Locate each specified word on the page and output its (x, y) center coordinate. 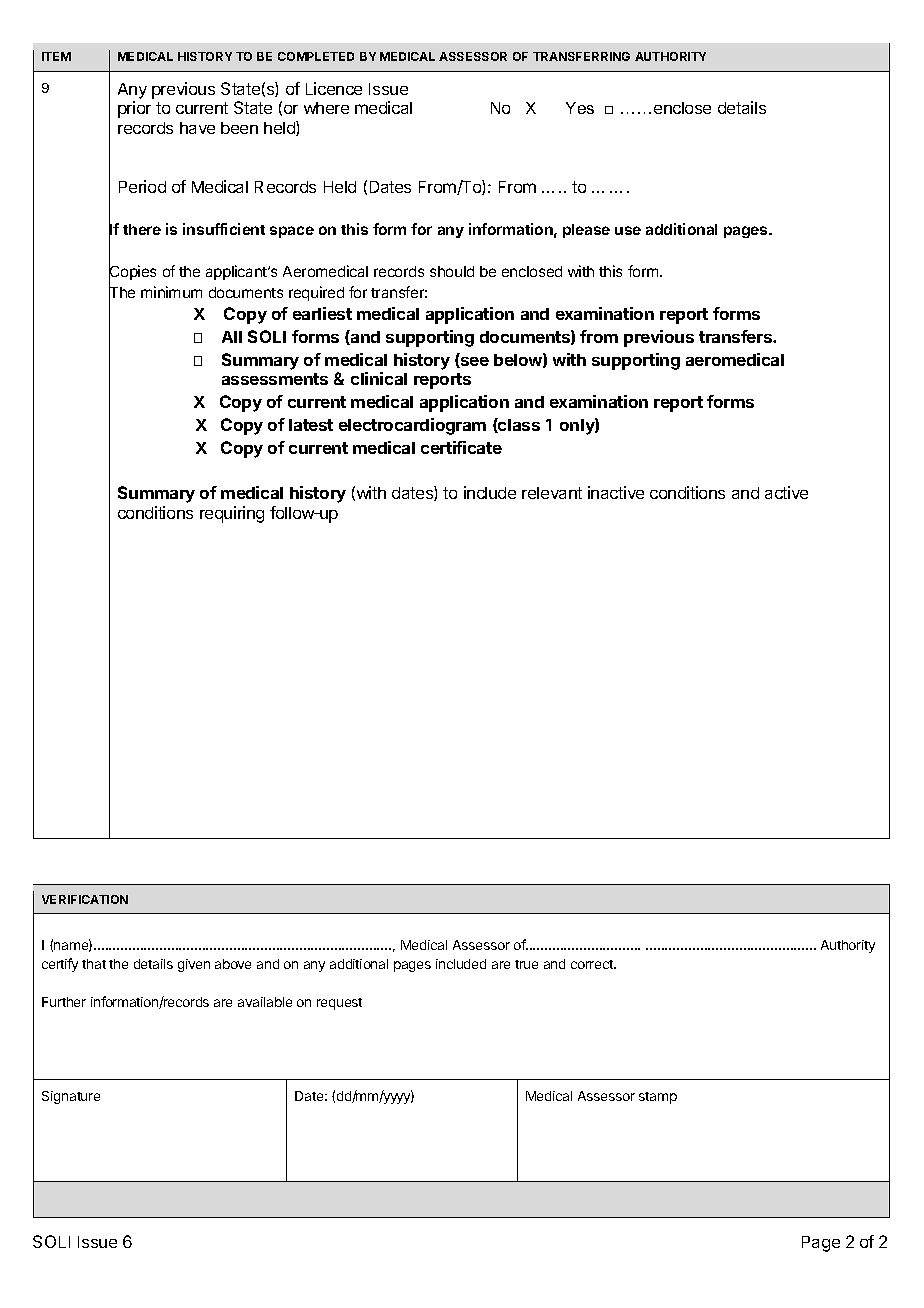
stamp (658, 1098)
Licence (334, 88)
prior (134, 109)
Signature (71, 1097)
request (339, 1004)
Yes (580, 108)
